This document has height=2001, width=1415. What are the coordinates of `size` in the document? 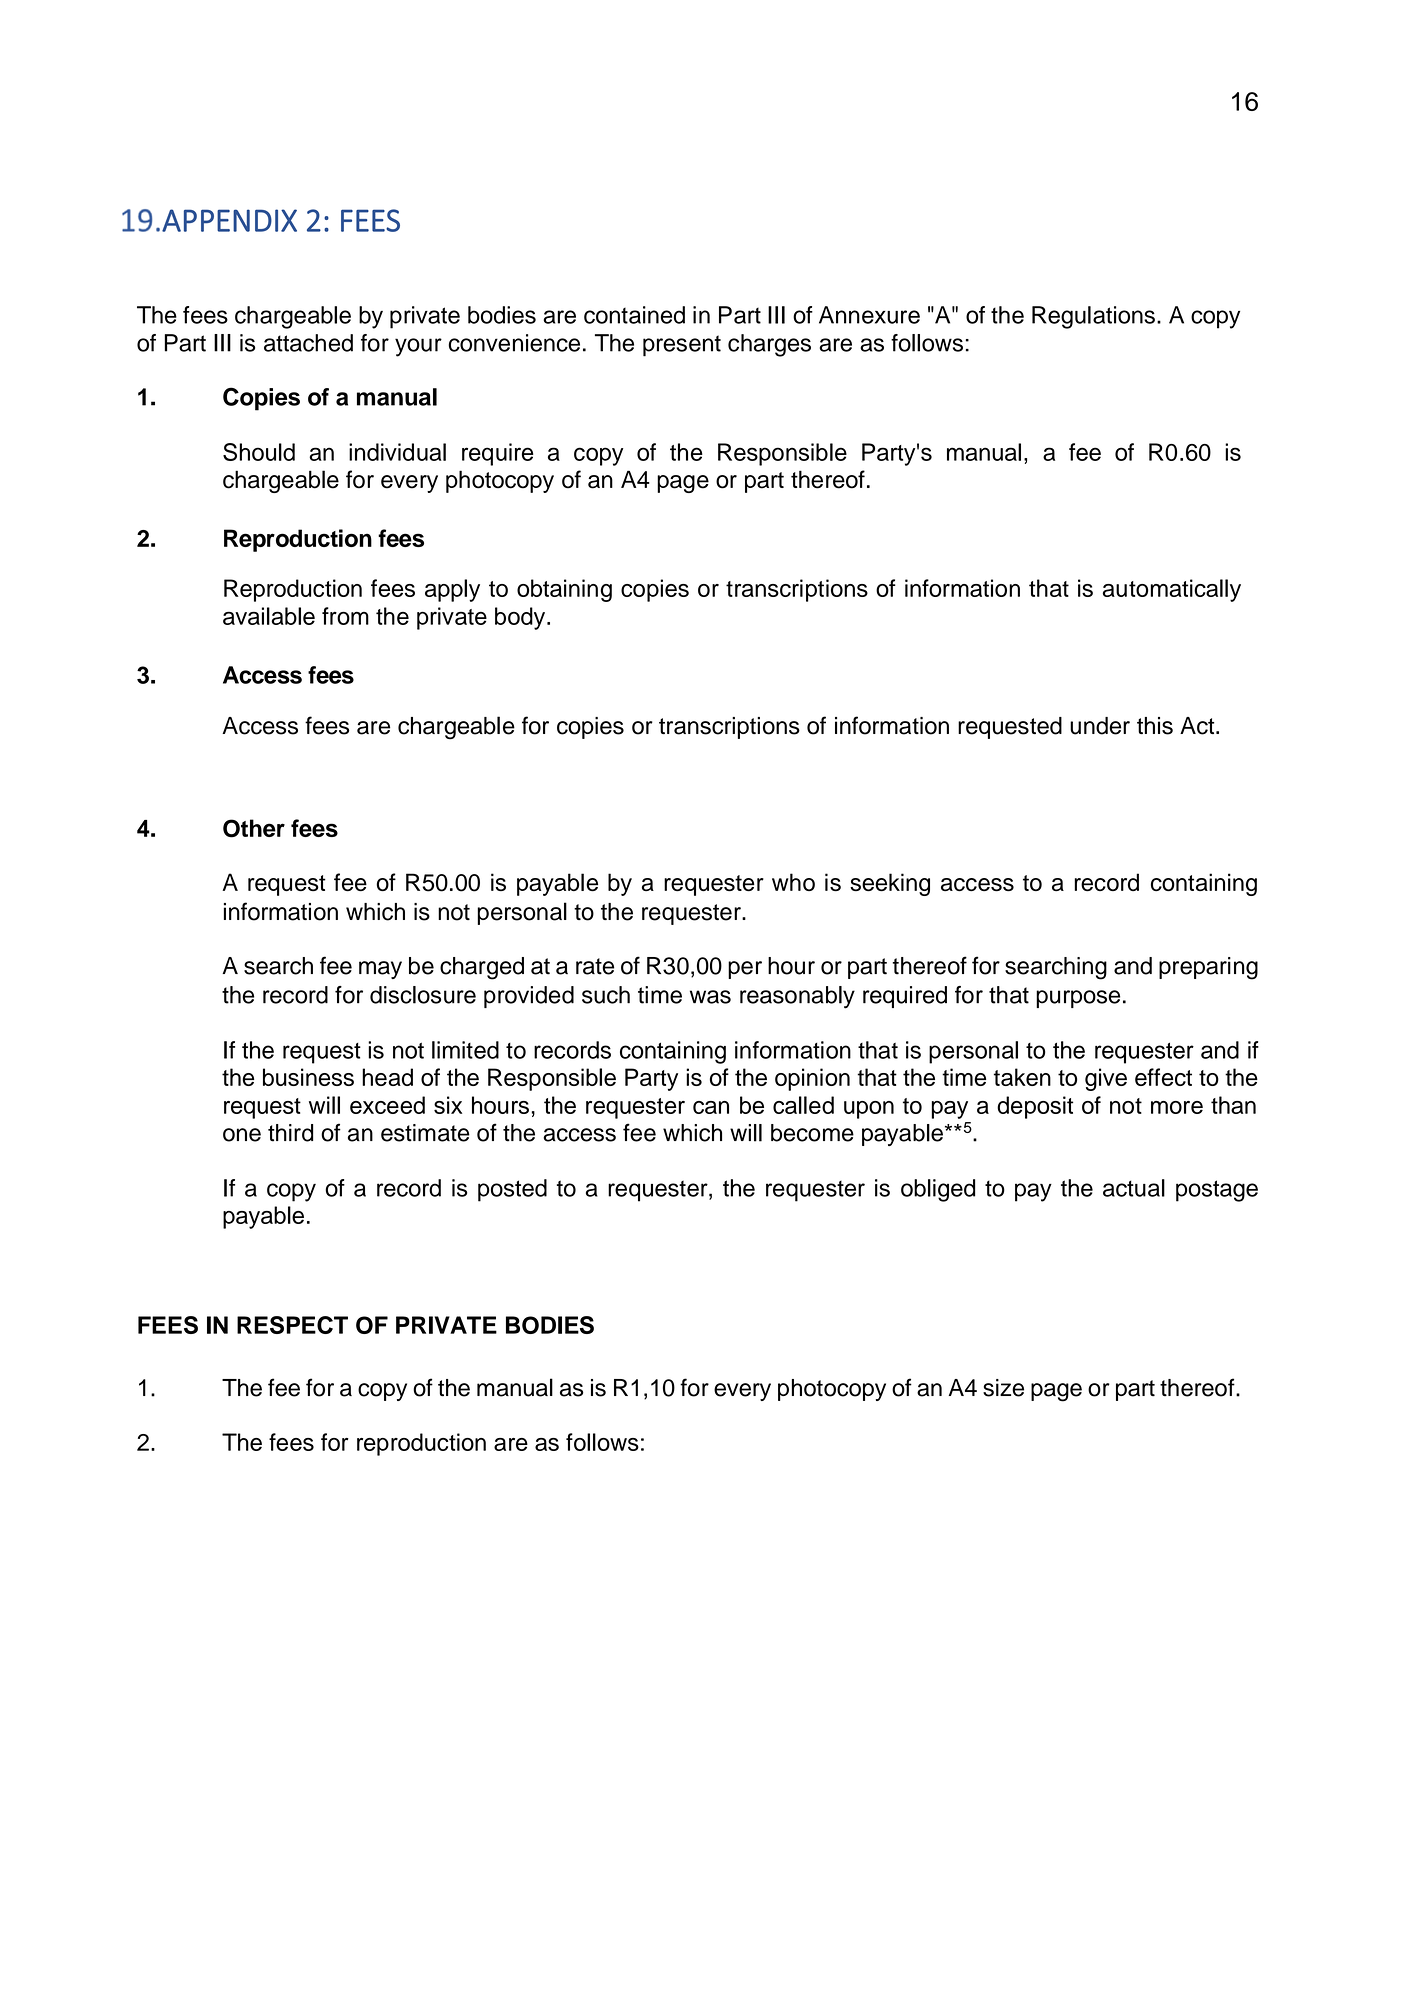 It's located at (1003, 1388).
